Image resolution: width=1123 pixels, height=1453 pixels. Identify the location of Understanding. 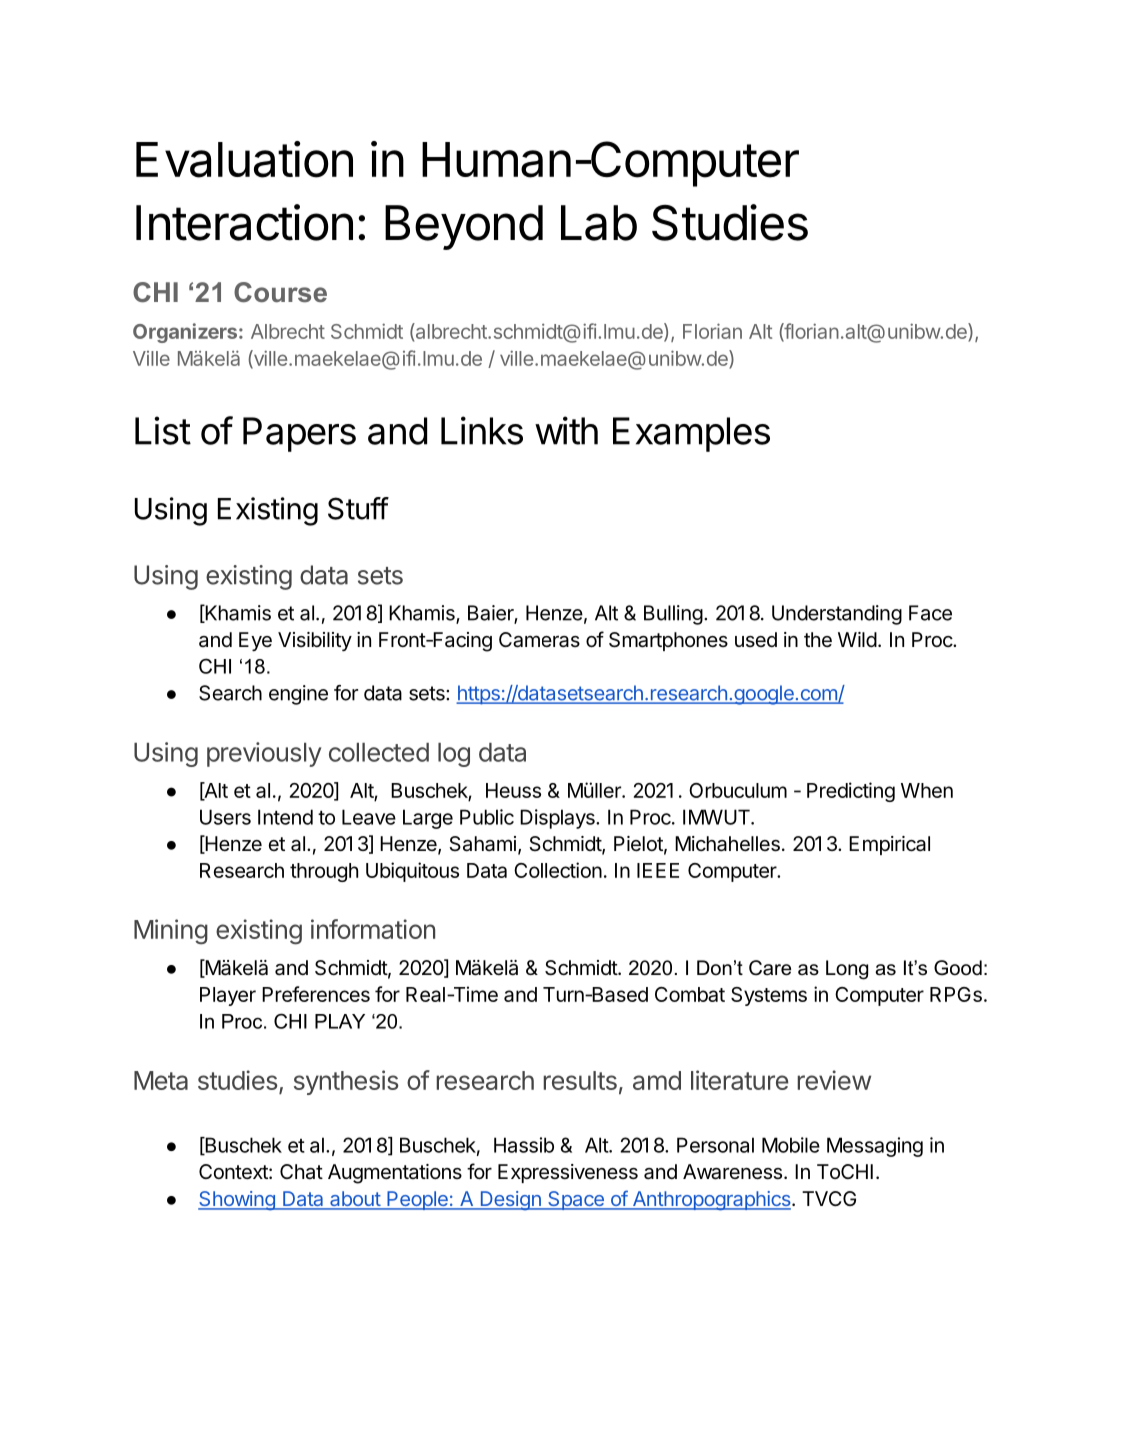
(837, 615).
